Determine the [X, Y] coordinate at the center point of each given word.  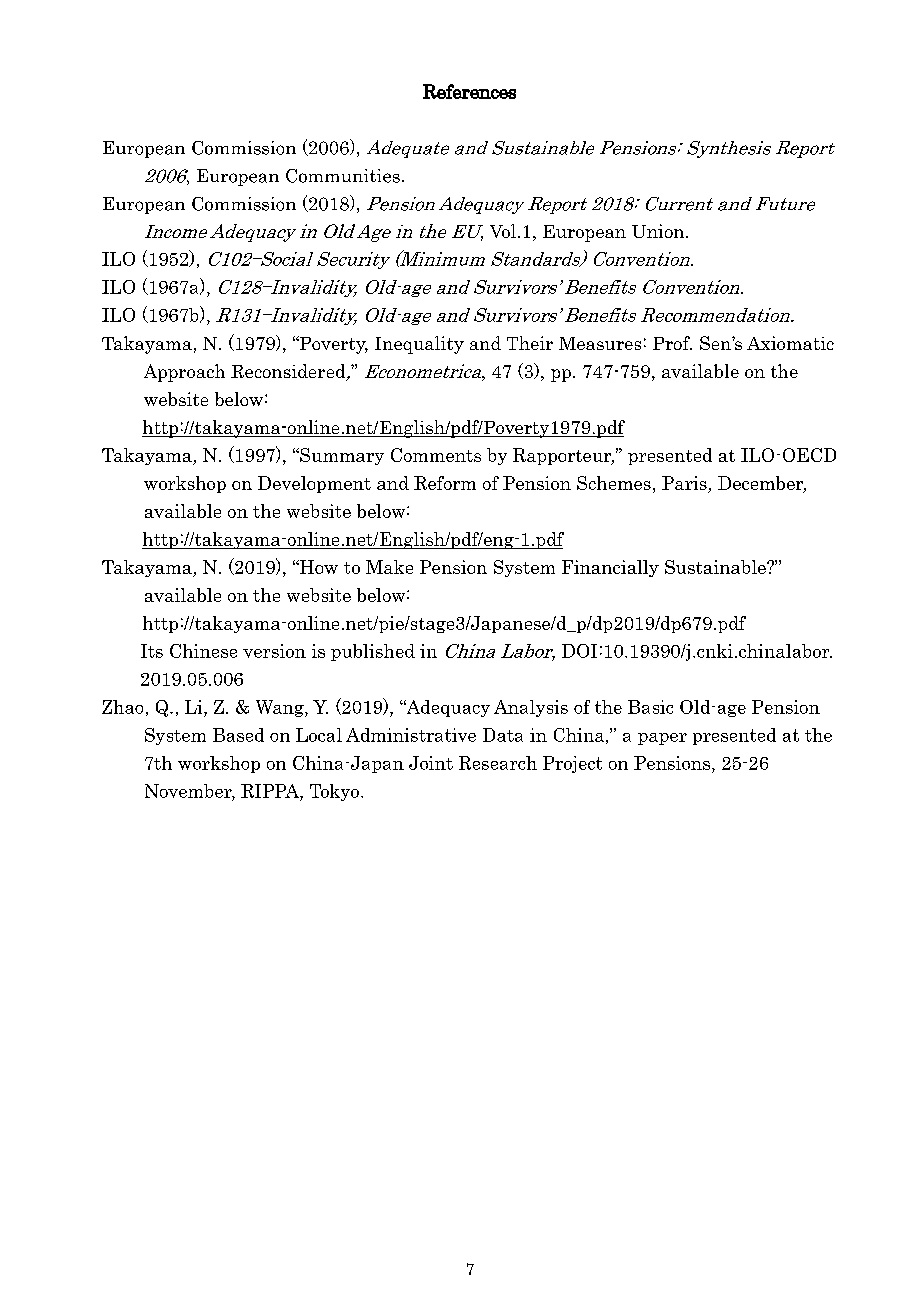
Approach [184, 373]
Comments [436, 455]
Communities [343, 176]
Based [238, 735]
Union [659, 231]
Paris [685, 484]
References [469, 91]
